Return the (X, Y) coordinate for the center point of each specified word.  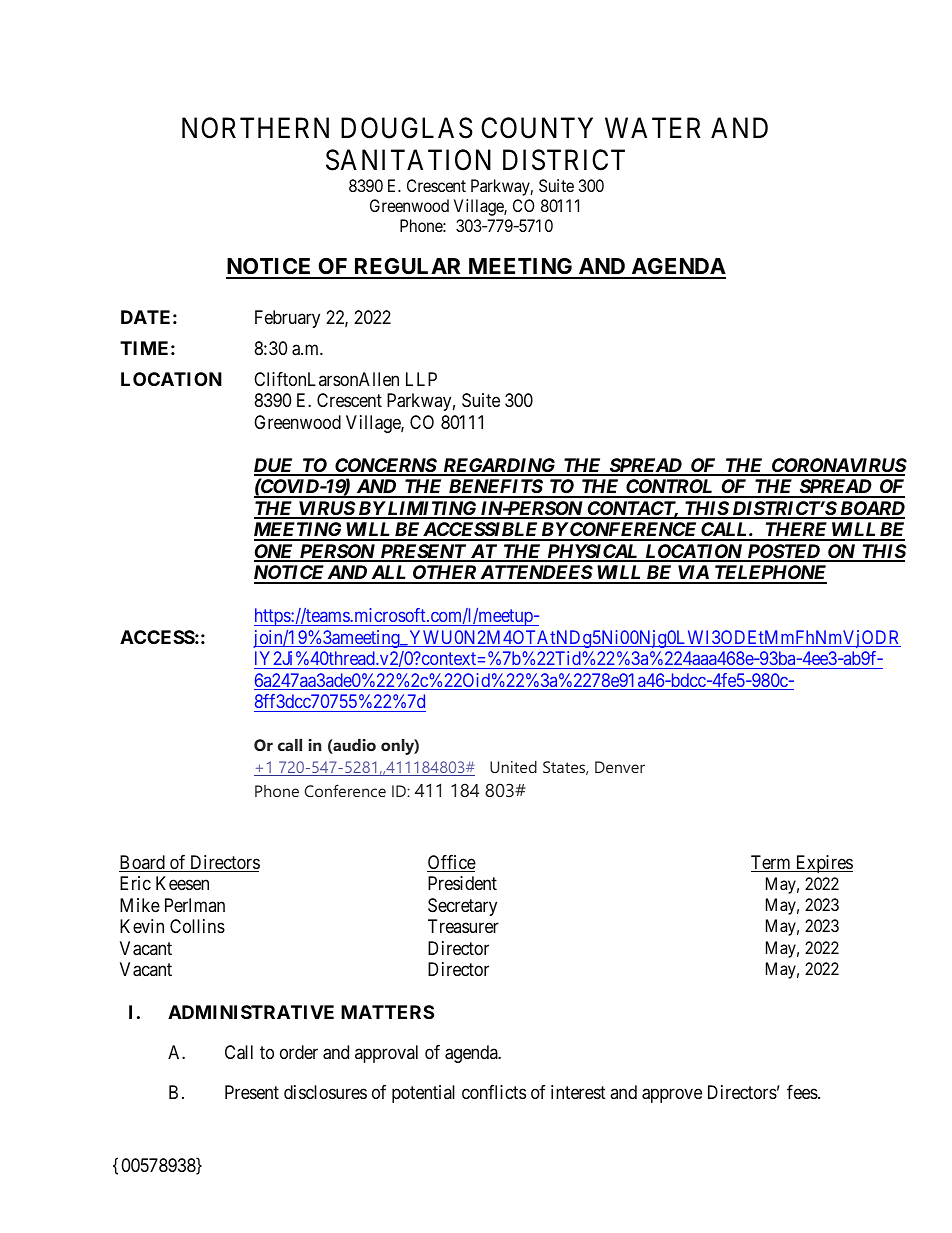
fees (803, 1092)
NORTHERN (255, 128)
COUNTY (537, 128)
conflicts (494, 1092)
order (299, 1052)
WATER (653, 127)
